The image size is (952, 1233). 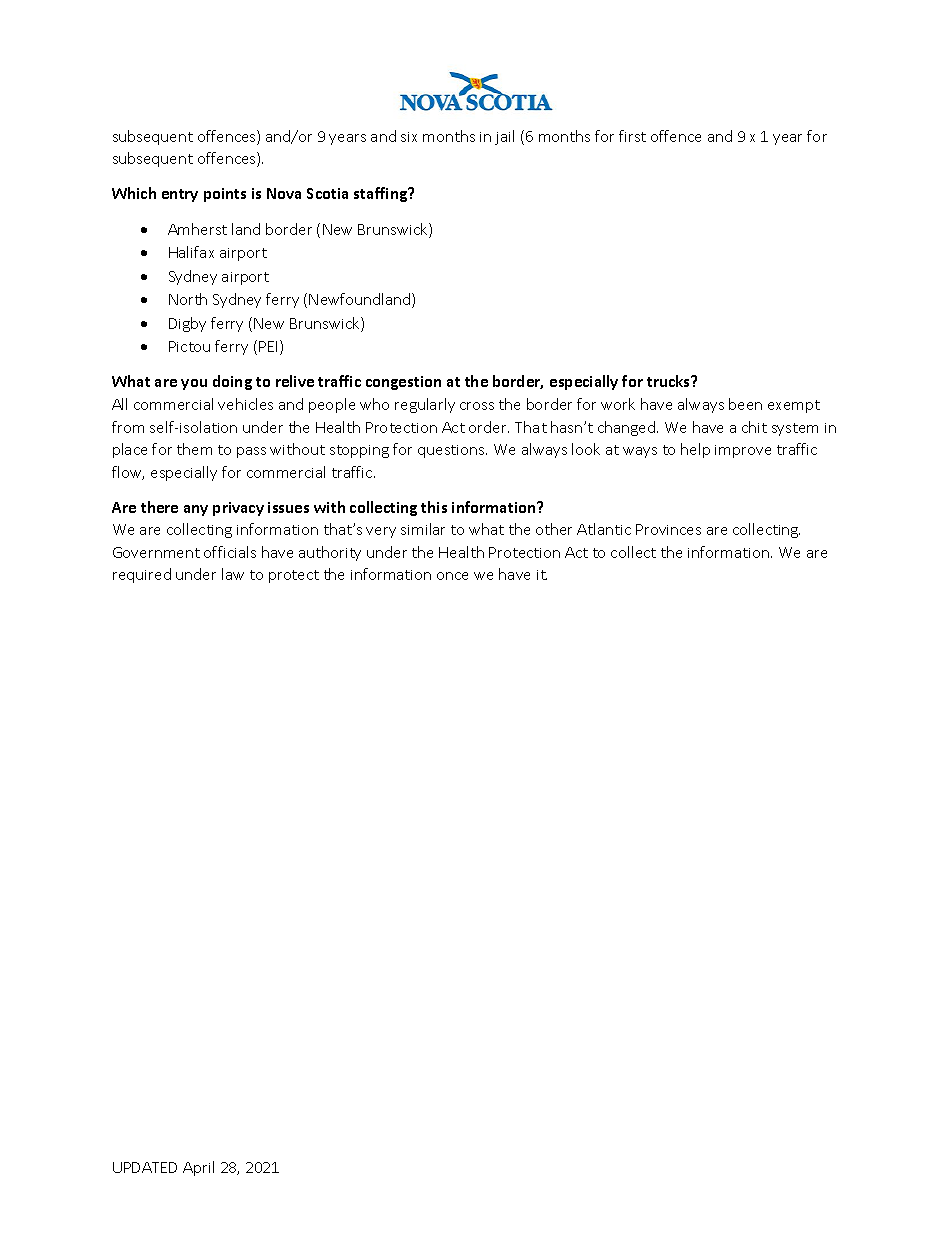 What do you see at coordinates (632, 136) in the screenshot?
I see `first` at bounding box center [632, 136].
